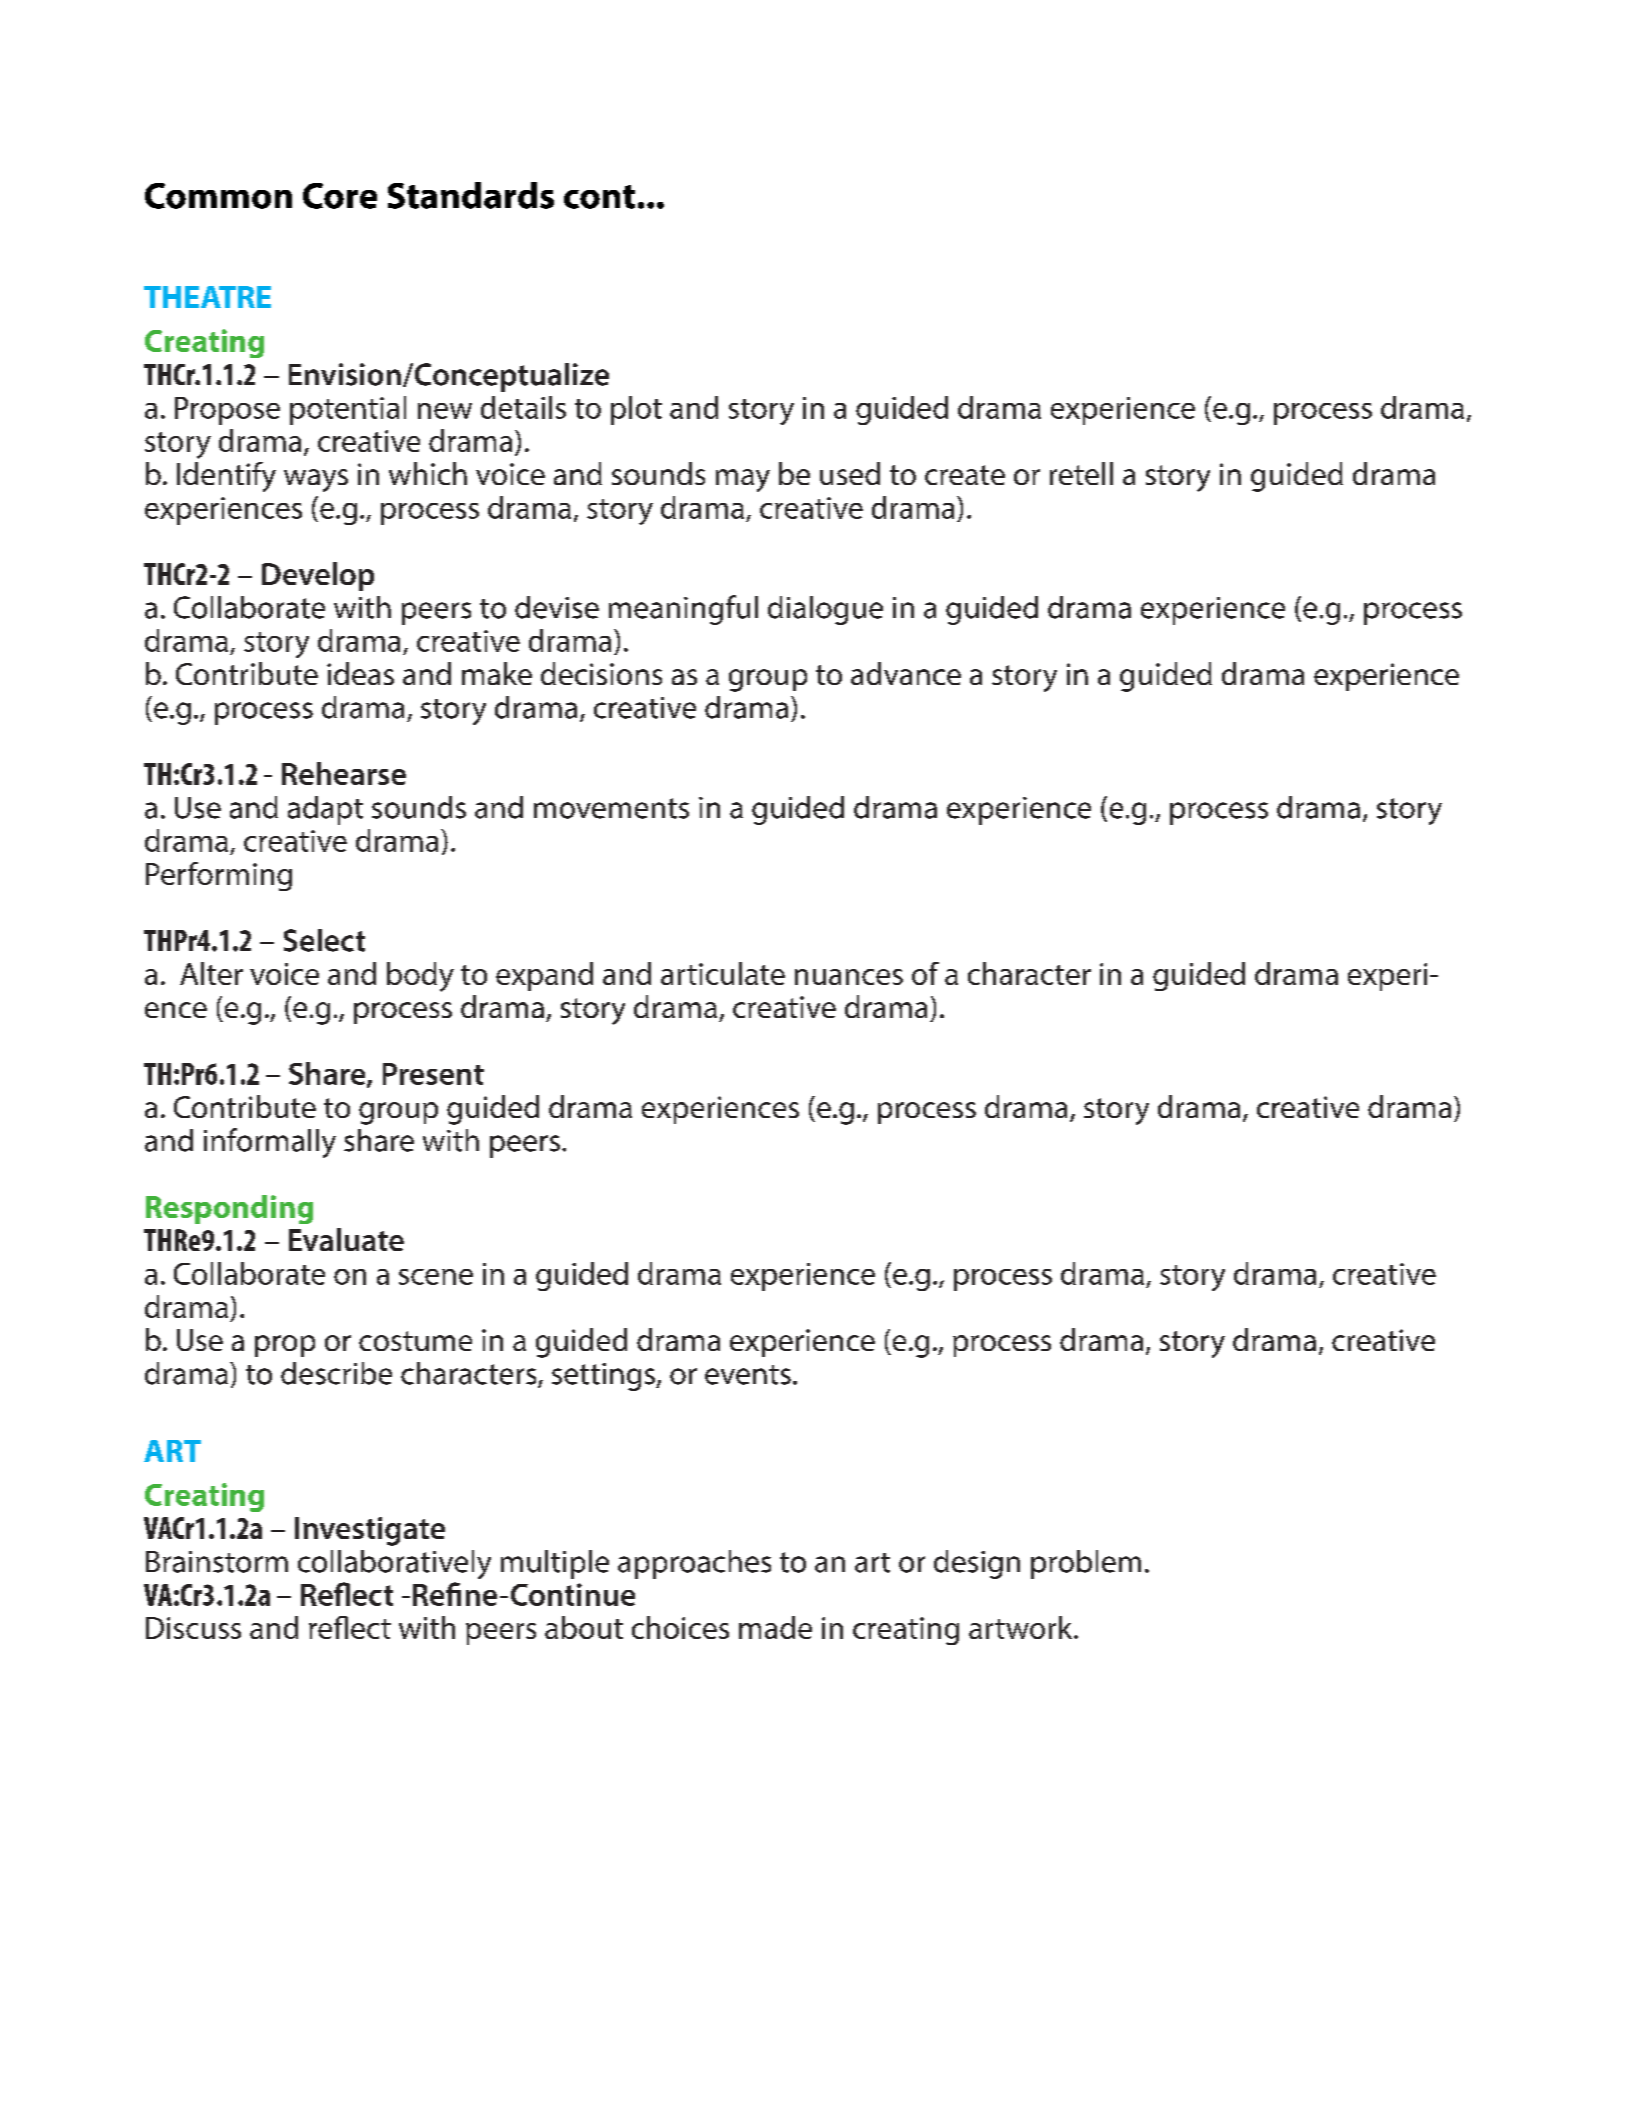 This screenshot has width=1630, height=2110. What do you see at coordinates (604, 1377) in the screenshot?
I see `settings` at bounding box center [604, 1377].
